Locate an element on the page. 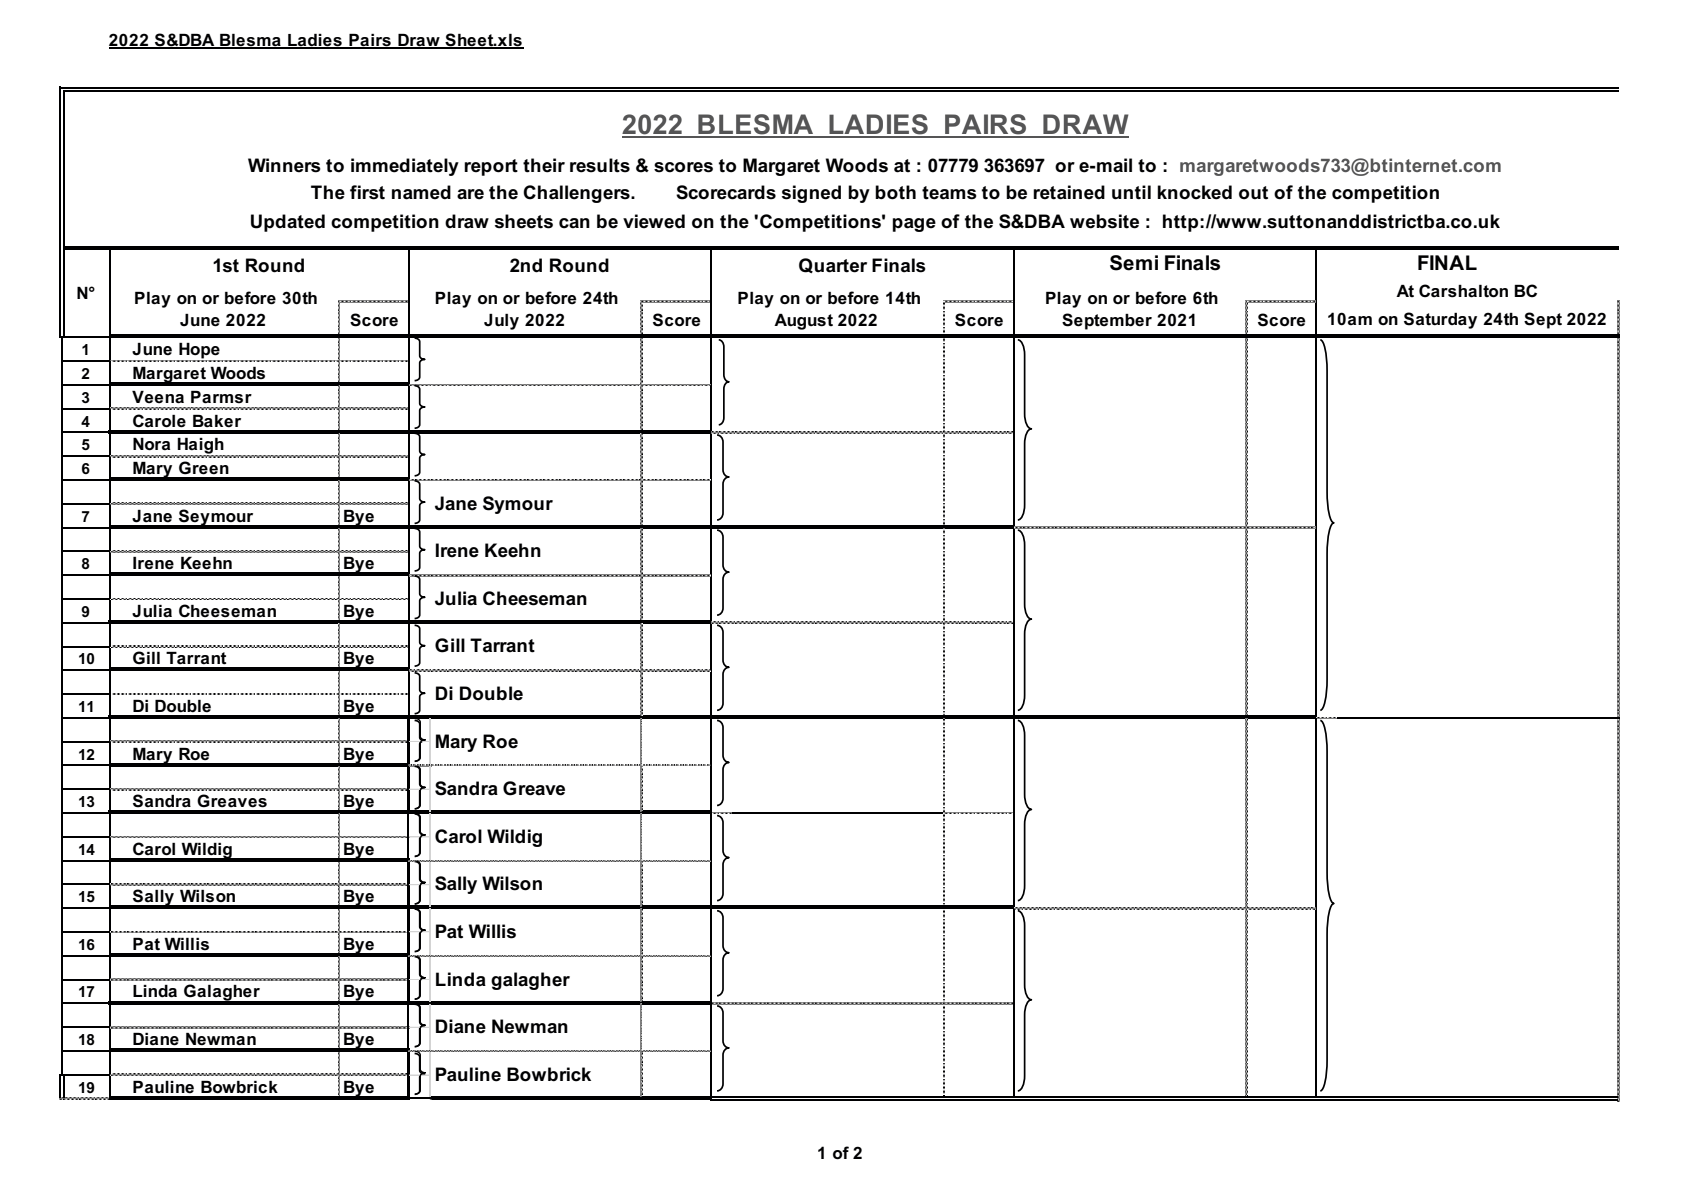 Image resolution: width=1683 pixels, height=1190 pixels. Hope is located at coordinates (199, 352).
